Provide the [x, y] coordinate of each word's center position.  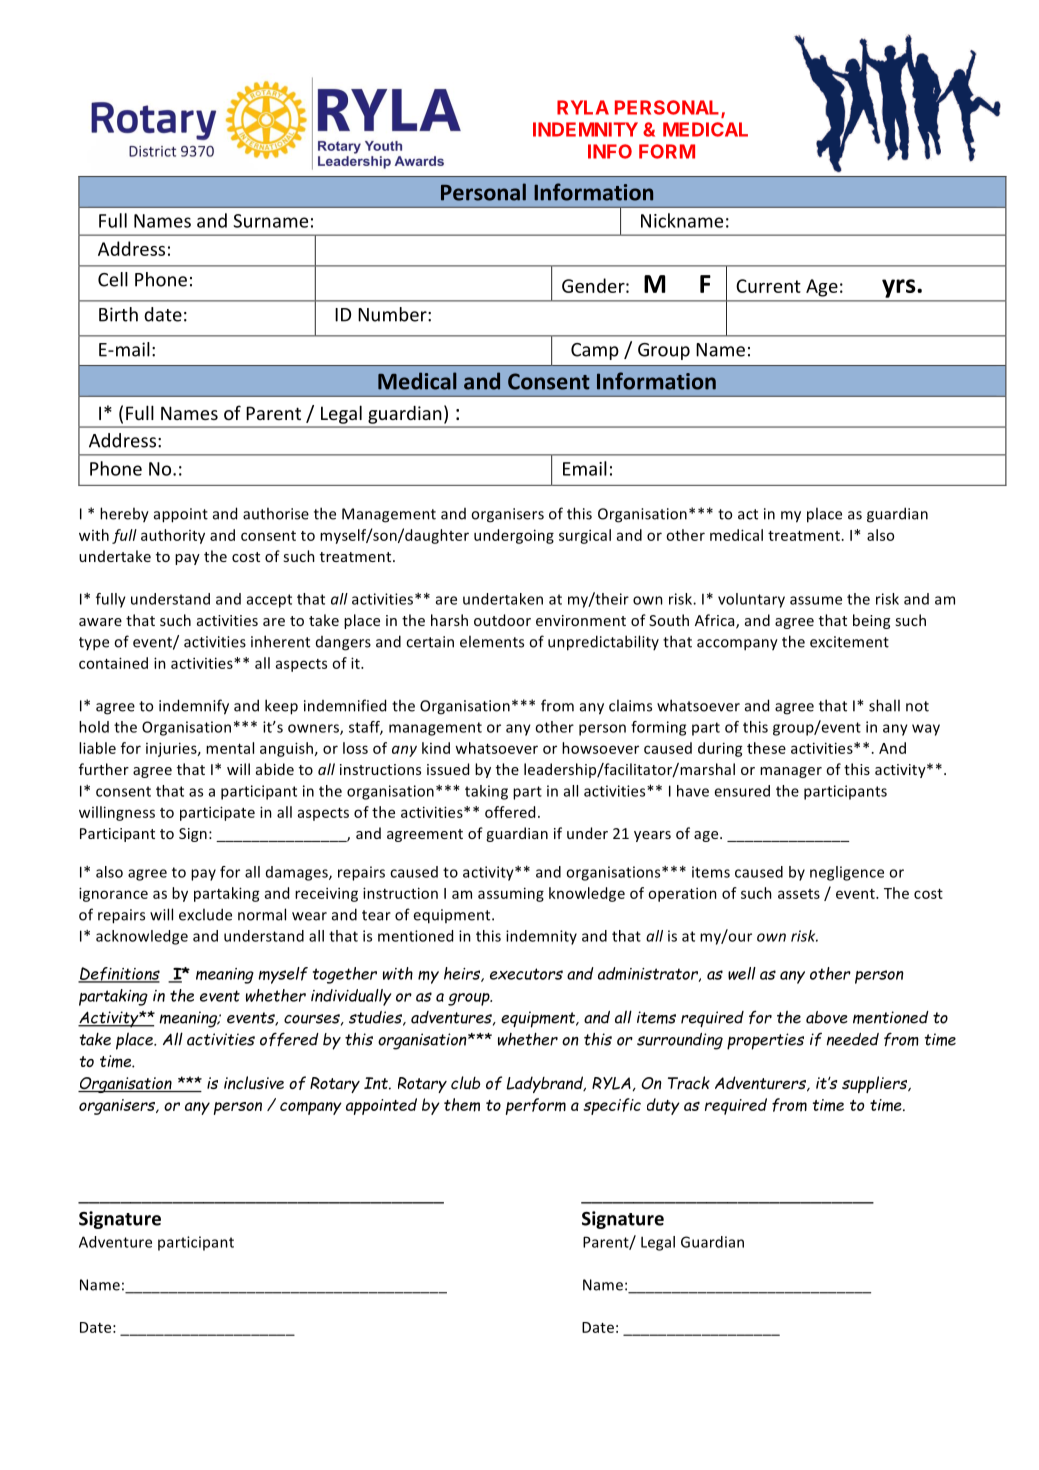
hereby [124, 515]
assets [799, 894]
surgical [585, 536]
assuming [511, 894]
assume [816, 600]
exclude [205, 914]
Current [768, 286]
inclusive [254, 1083]
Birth [118, 314]
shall [884, 705]
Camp [595, 351]
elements [492, 641]
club [465, 1083]
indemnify [194, 707]
